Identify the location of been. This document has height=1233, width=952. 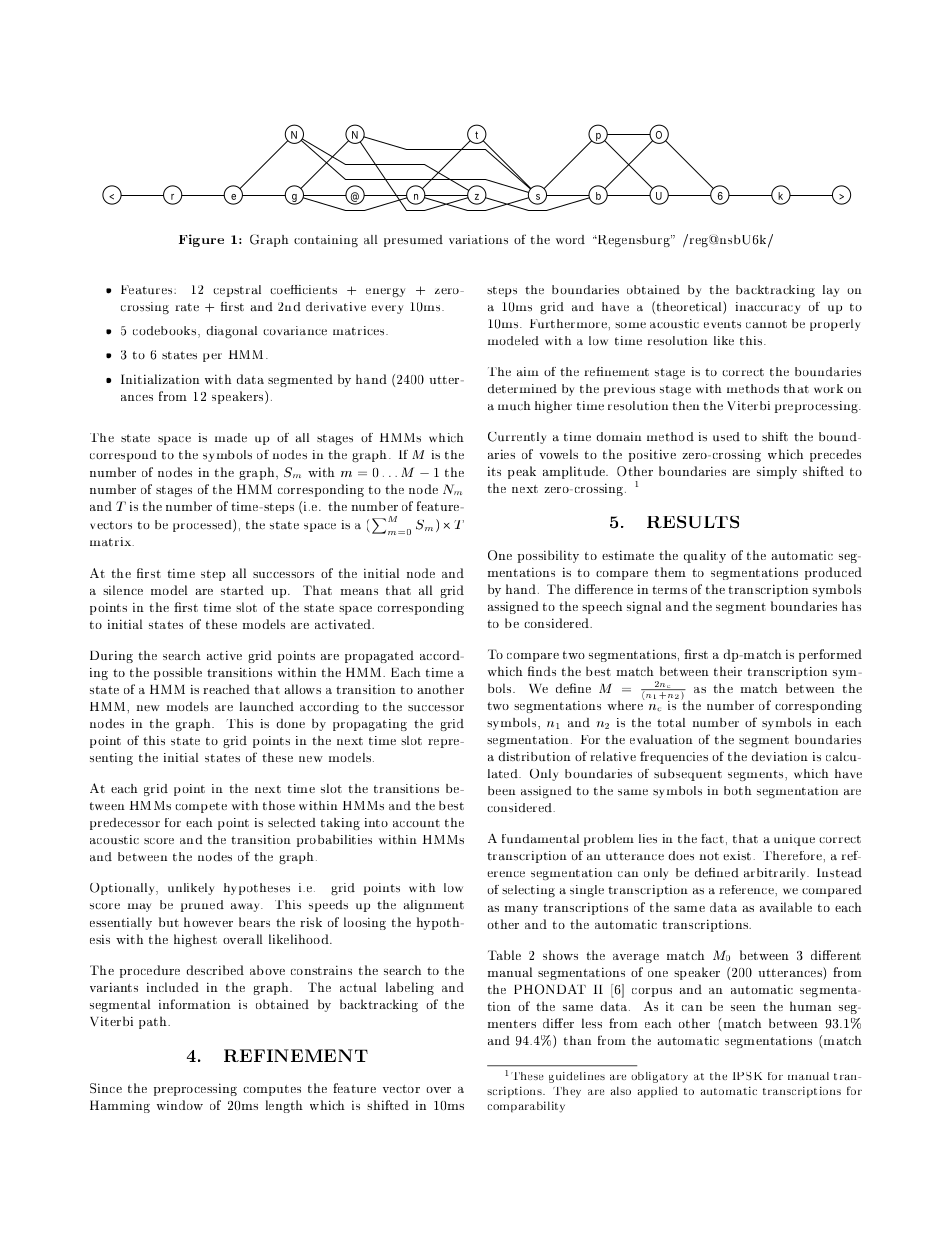
(502, 791).
